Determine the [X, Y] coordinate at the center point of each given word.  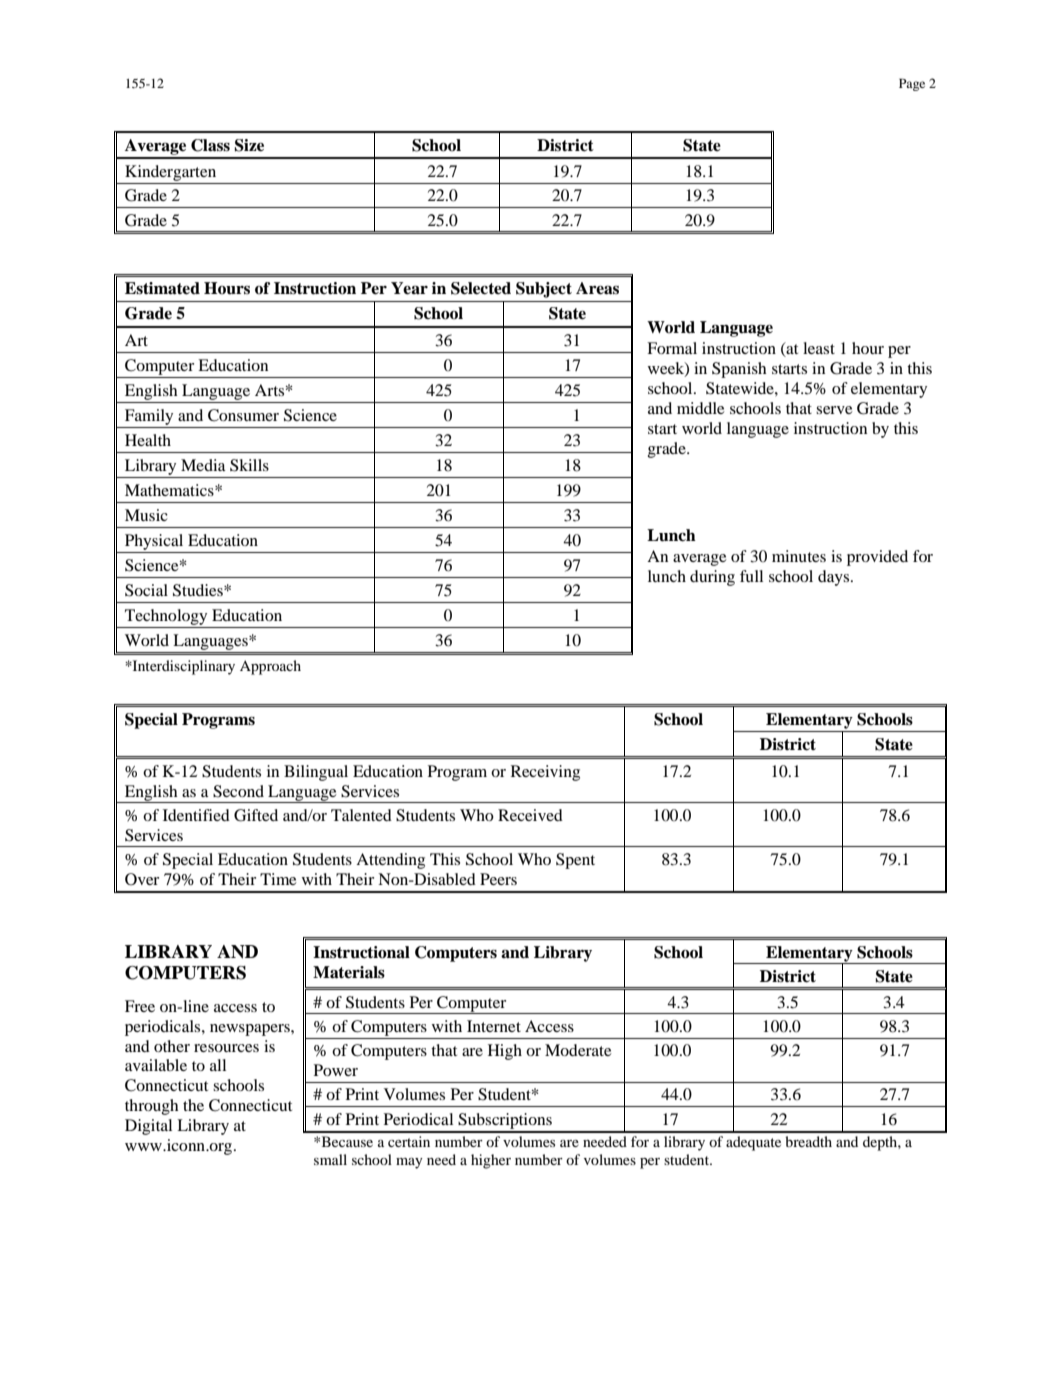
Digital [148, 1127]
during [712, 578]
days [835, 578]
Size [249, 145]
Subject [544, 290]
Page [912, 84]
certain [409, 1141]
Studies [199, 590]
